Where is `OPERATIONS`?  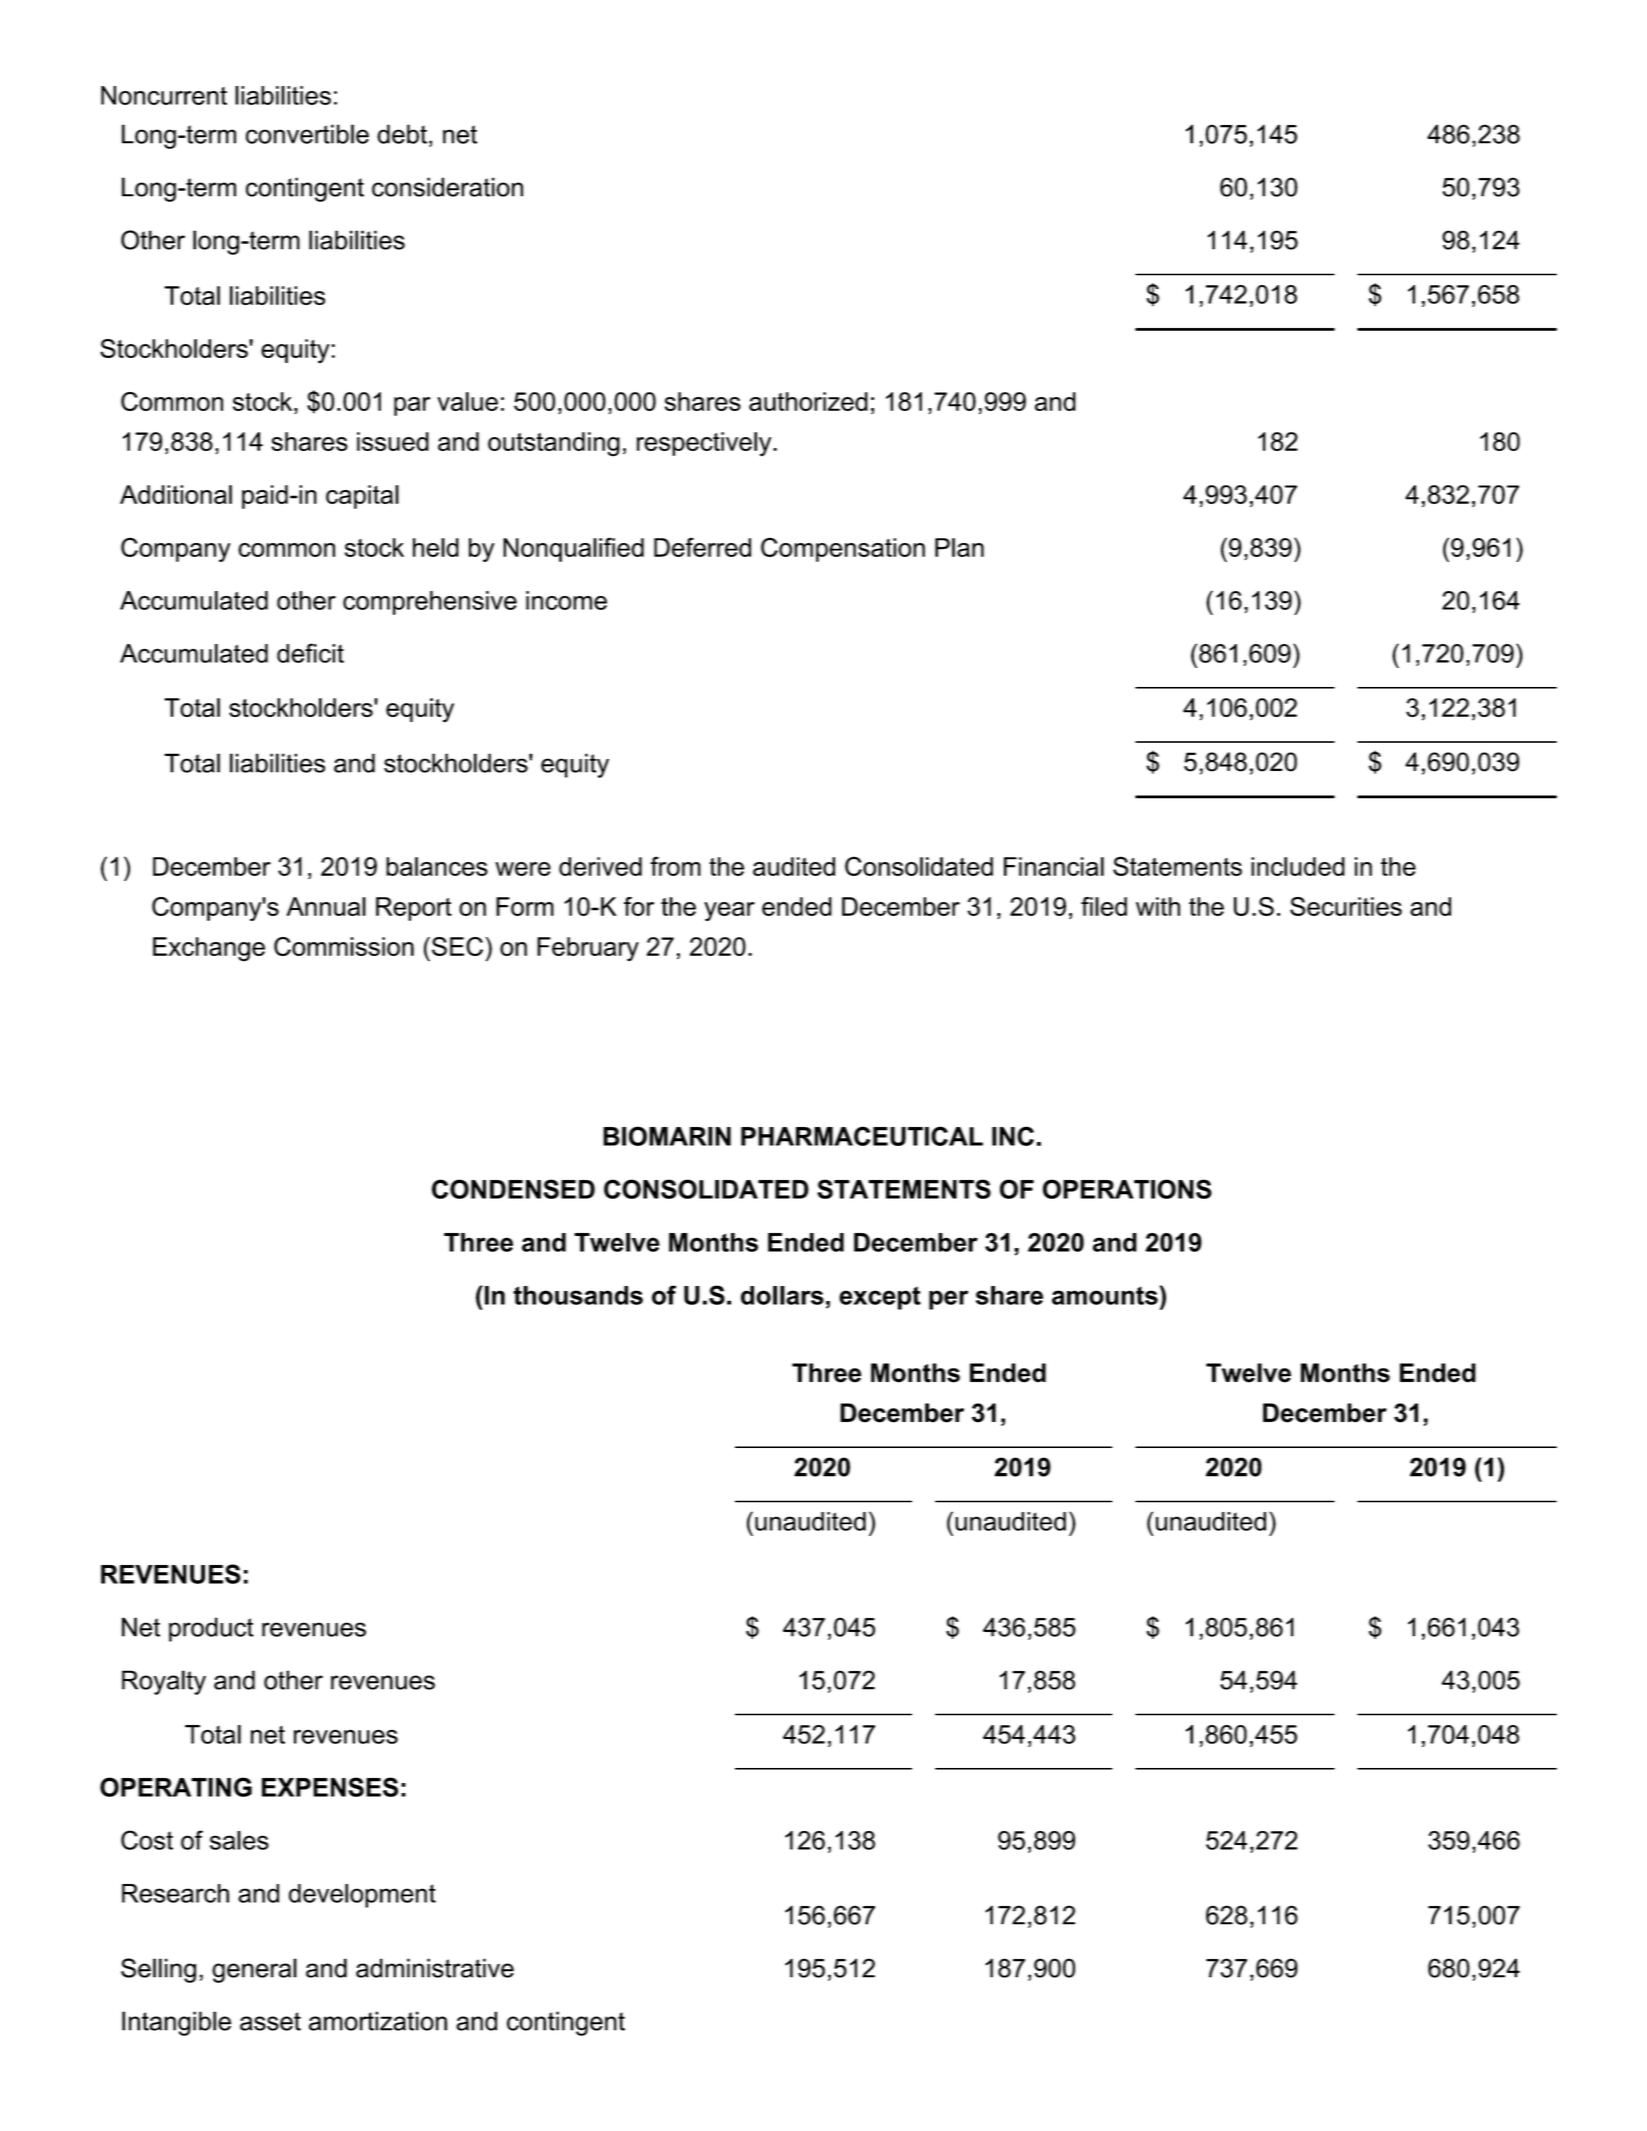 OPERATIONS is located at coordinates (1127, 1189).
